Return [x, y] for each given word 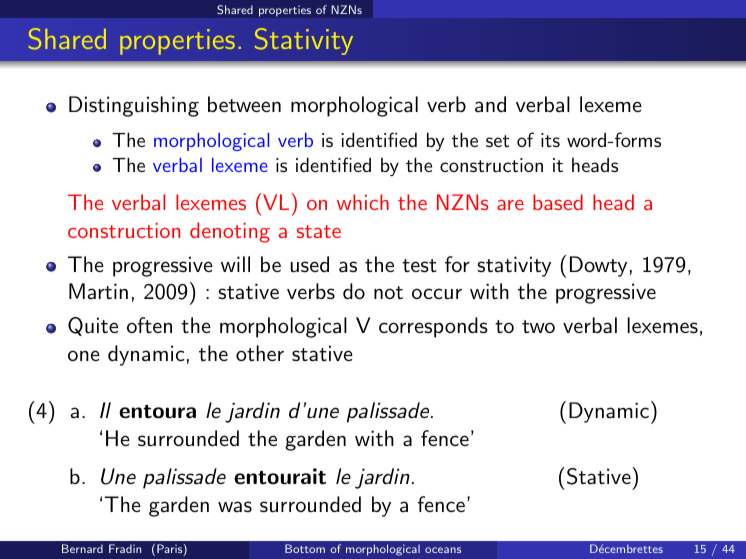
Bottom [305, 548]
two [538, 326]
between [244, 104]
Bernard [82, 548]
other [260, 353]
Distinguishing [134, 106]
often [149, 325]
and [490, 104]
